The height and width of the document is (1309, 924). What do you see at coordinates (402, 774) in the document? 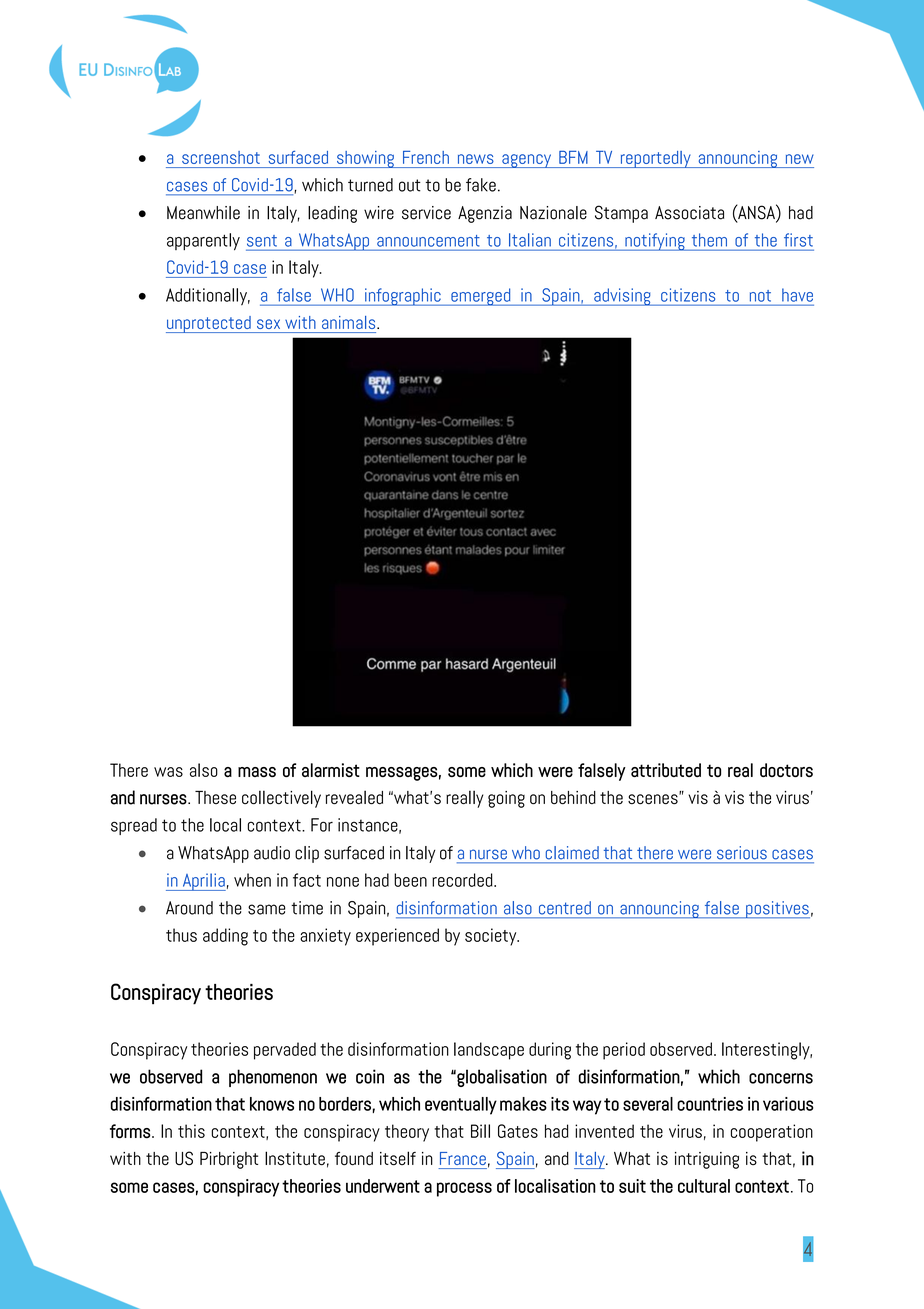
I see `messages` at bounding box center [402, 774].
